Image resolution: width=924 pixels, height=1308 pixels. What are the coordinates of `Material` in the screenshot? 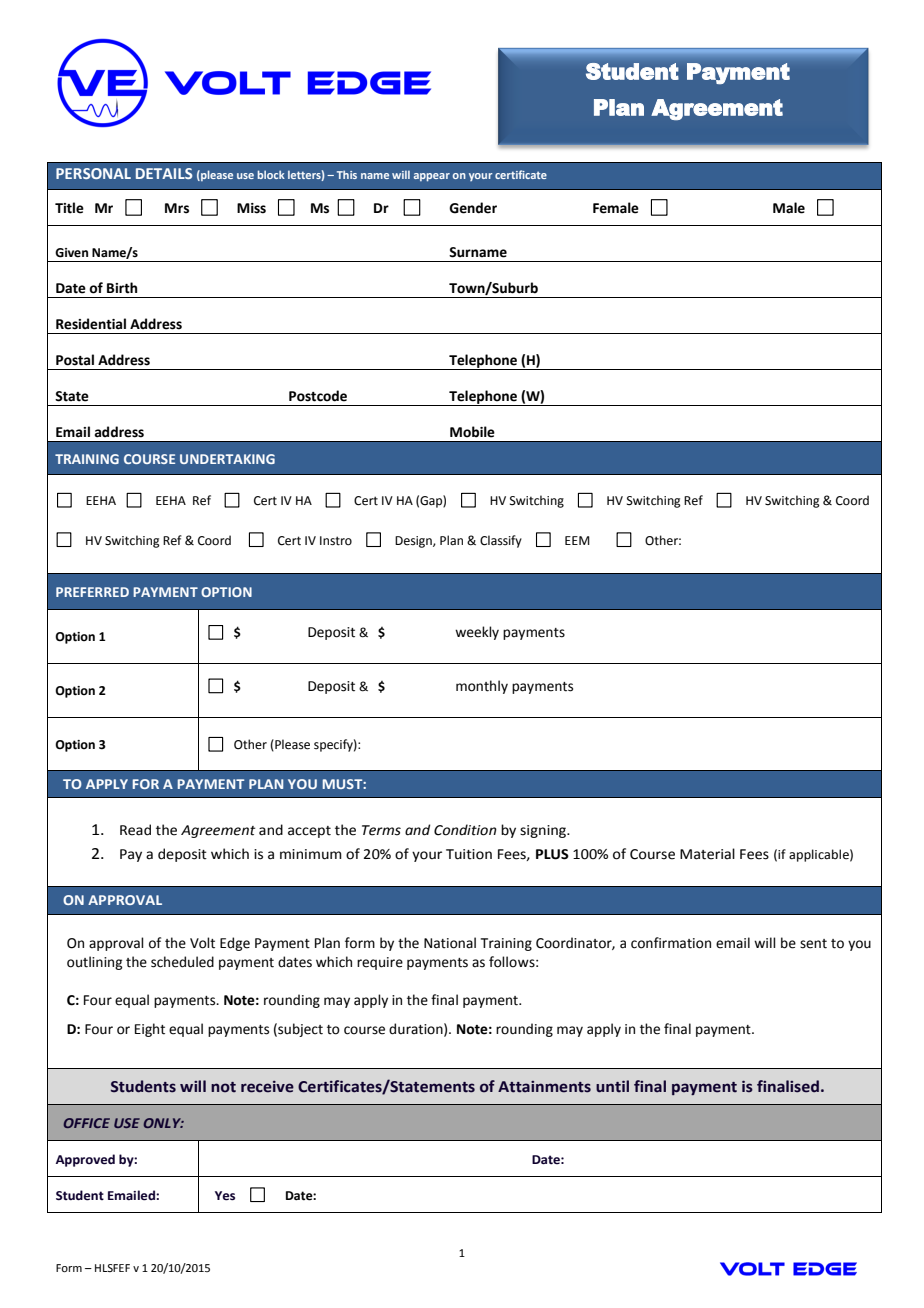 It's located at (707, 854).
